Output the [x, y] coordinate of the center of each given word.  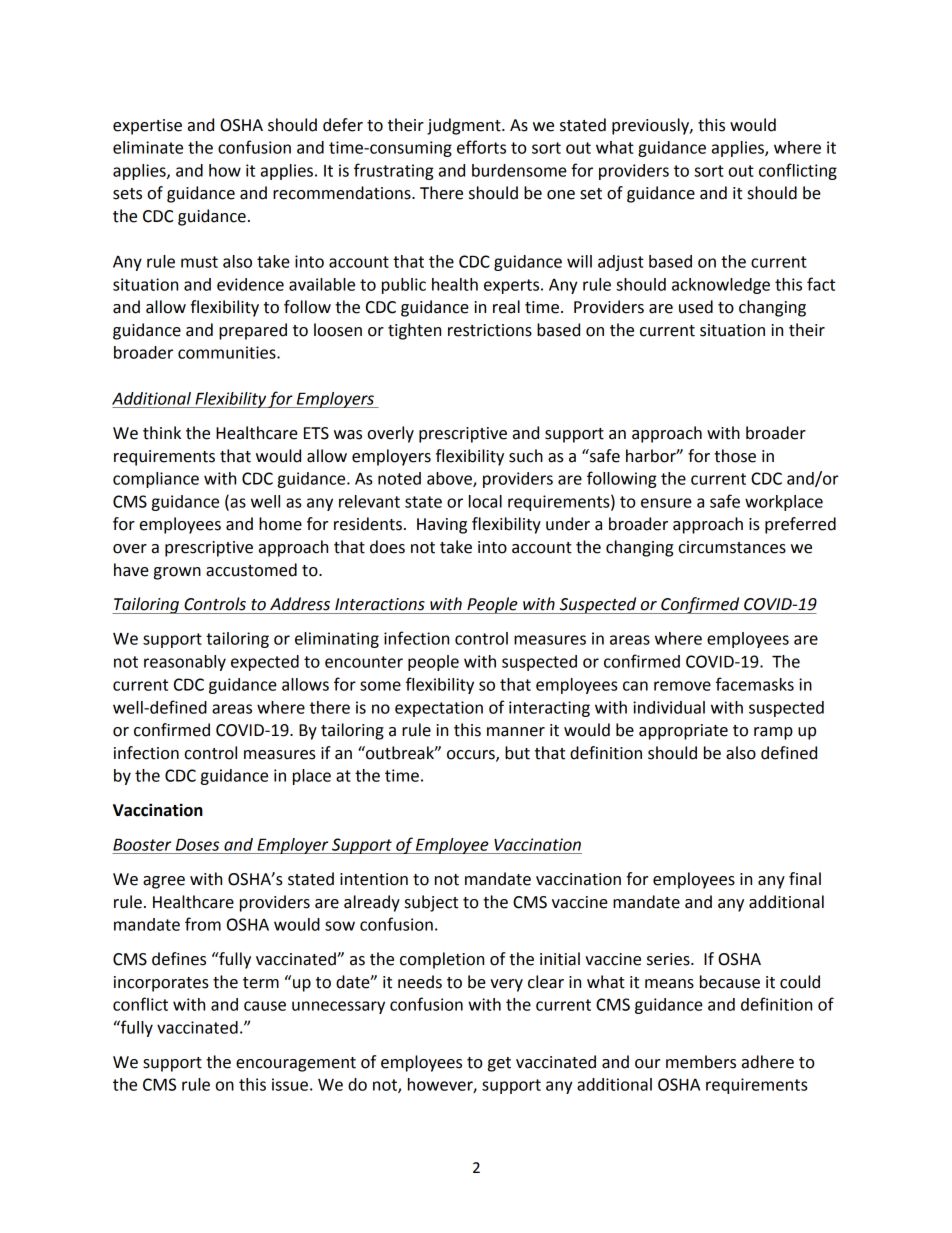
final [805, 879]
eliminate [148, 147]
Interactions [380, 604]
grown [177, 573]
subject [431, 903]
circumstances [732, 547]
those [735, 456]
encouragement [296, 1064]
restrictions [490, 330]
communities [228, 352]
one [561, 195]
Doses [197, 844]
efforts [481, 147]
